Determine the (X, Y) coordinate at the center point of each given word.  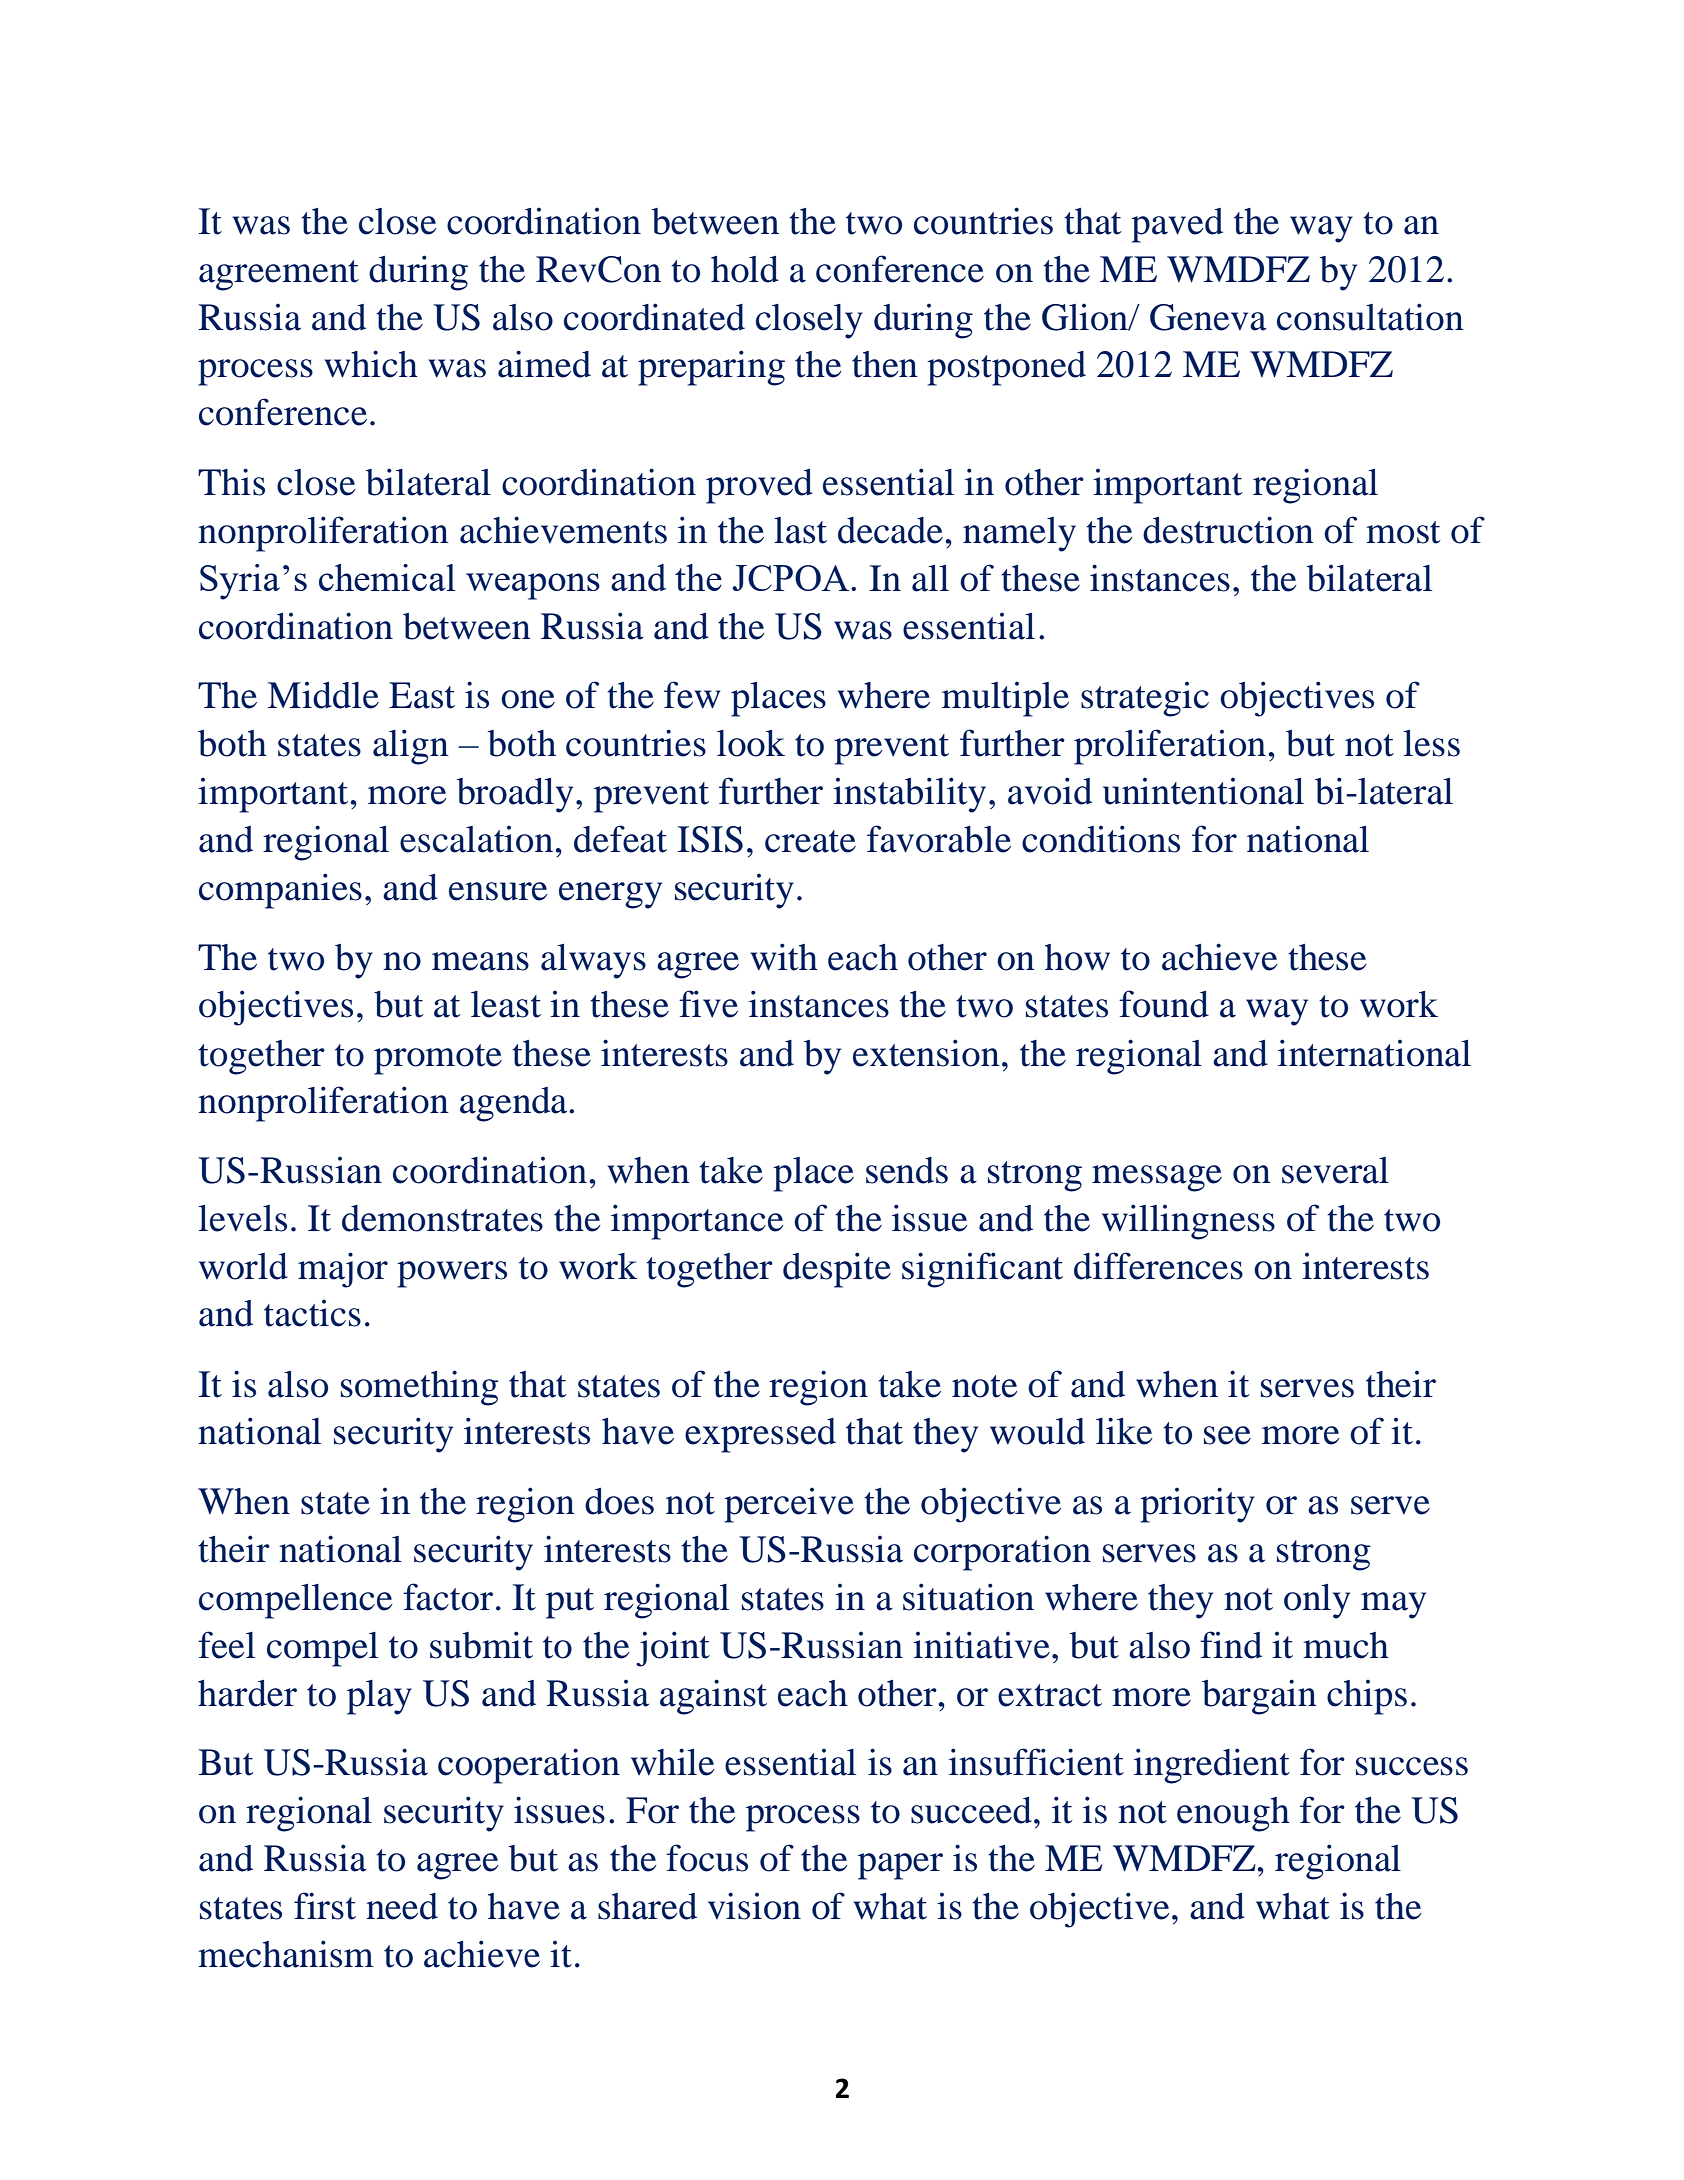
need (402, 1906)
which (371, 364)
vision (754, 1906)
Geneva (1208, 317)
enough (1233, 1814)
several (1335, 1170)
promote (438, 1059)
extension (926, 1053)
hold (745, 269)
